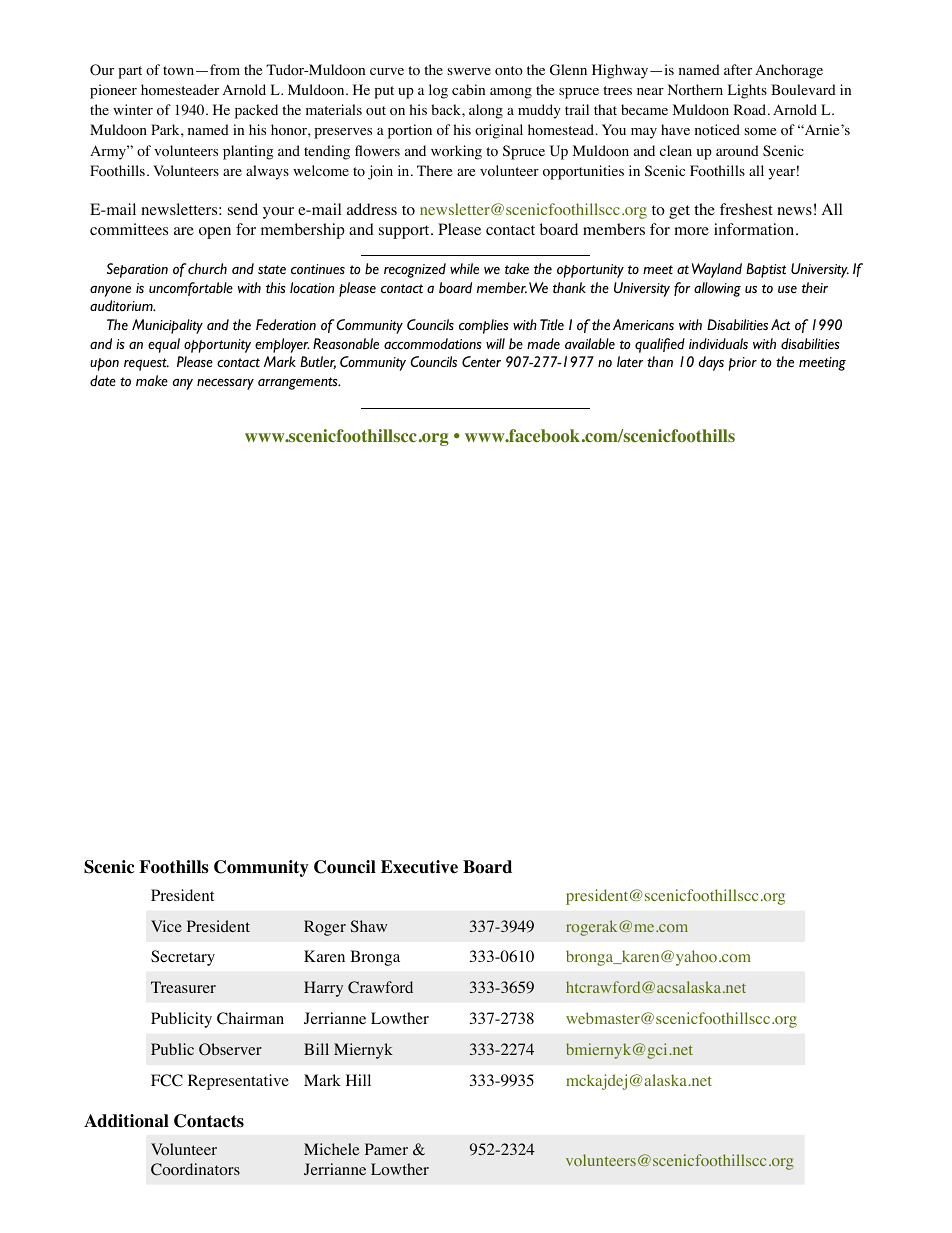 This document has height=1233, width=952. I want to click on Michele, so click(332, 1149).
